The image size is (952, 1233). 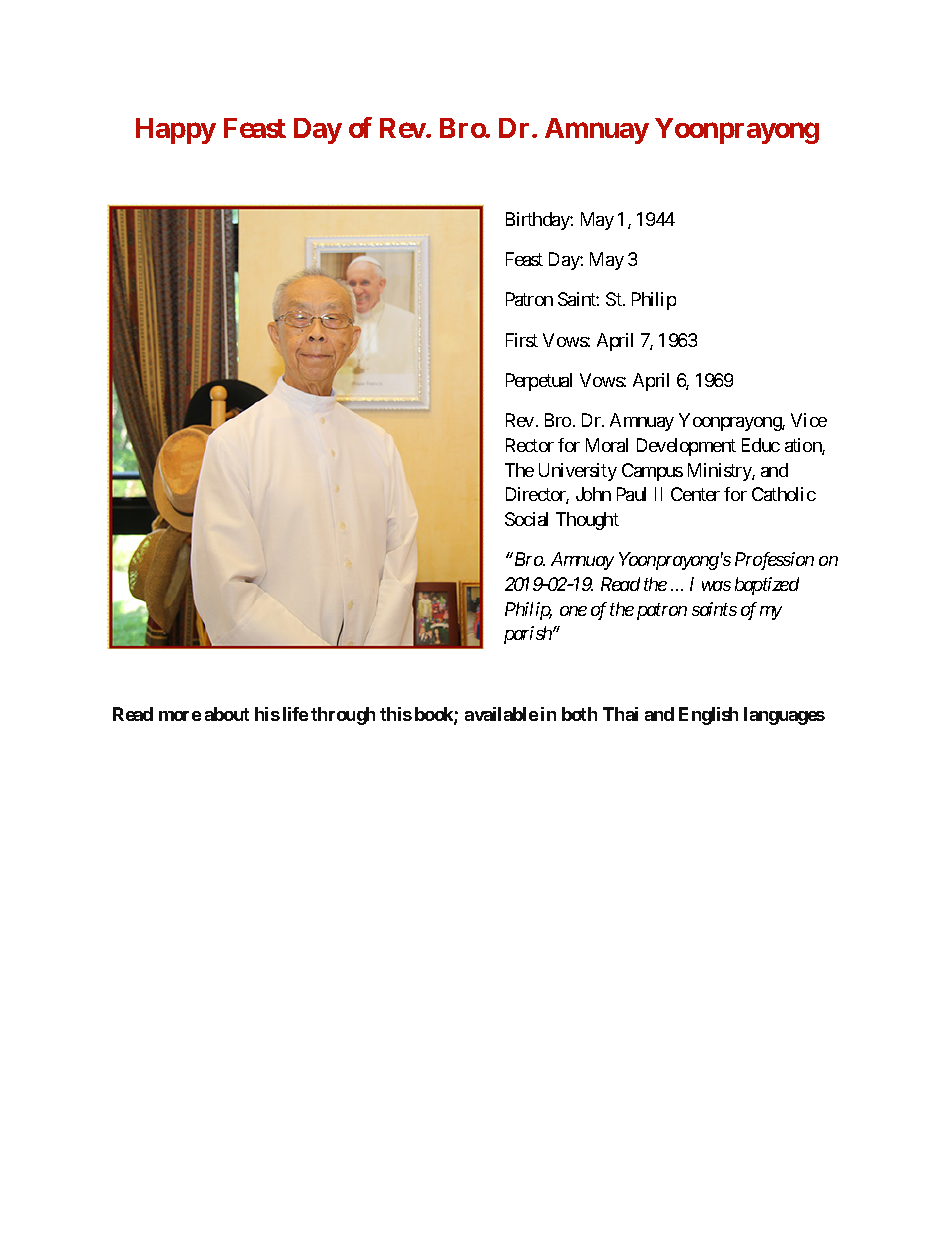 What do you see at coordinates (539, 382) in the screenshot?
I see `Perpetual` at bounding box center [539, 382].
